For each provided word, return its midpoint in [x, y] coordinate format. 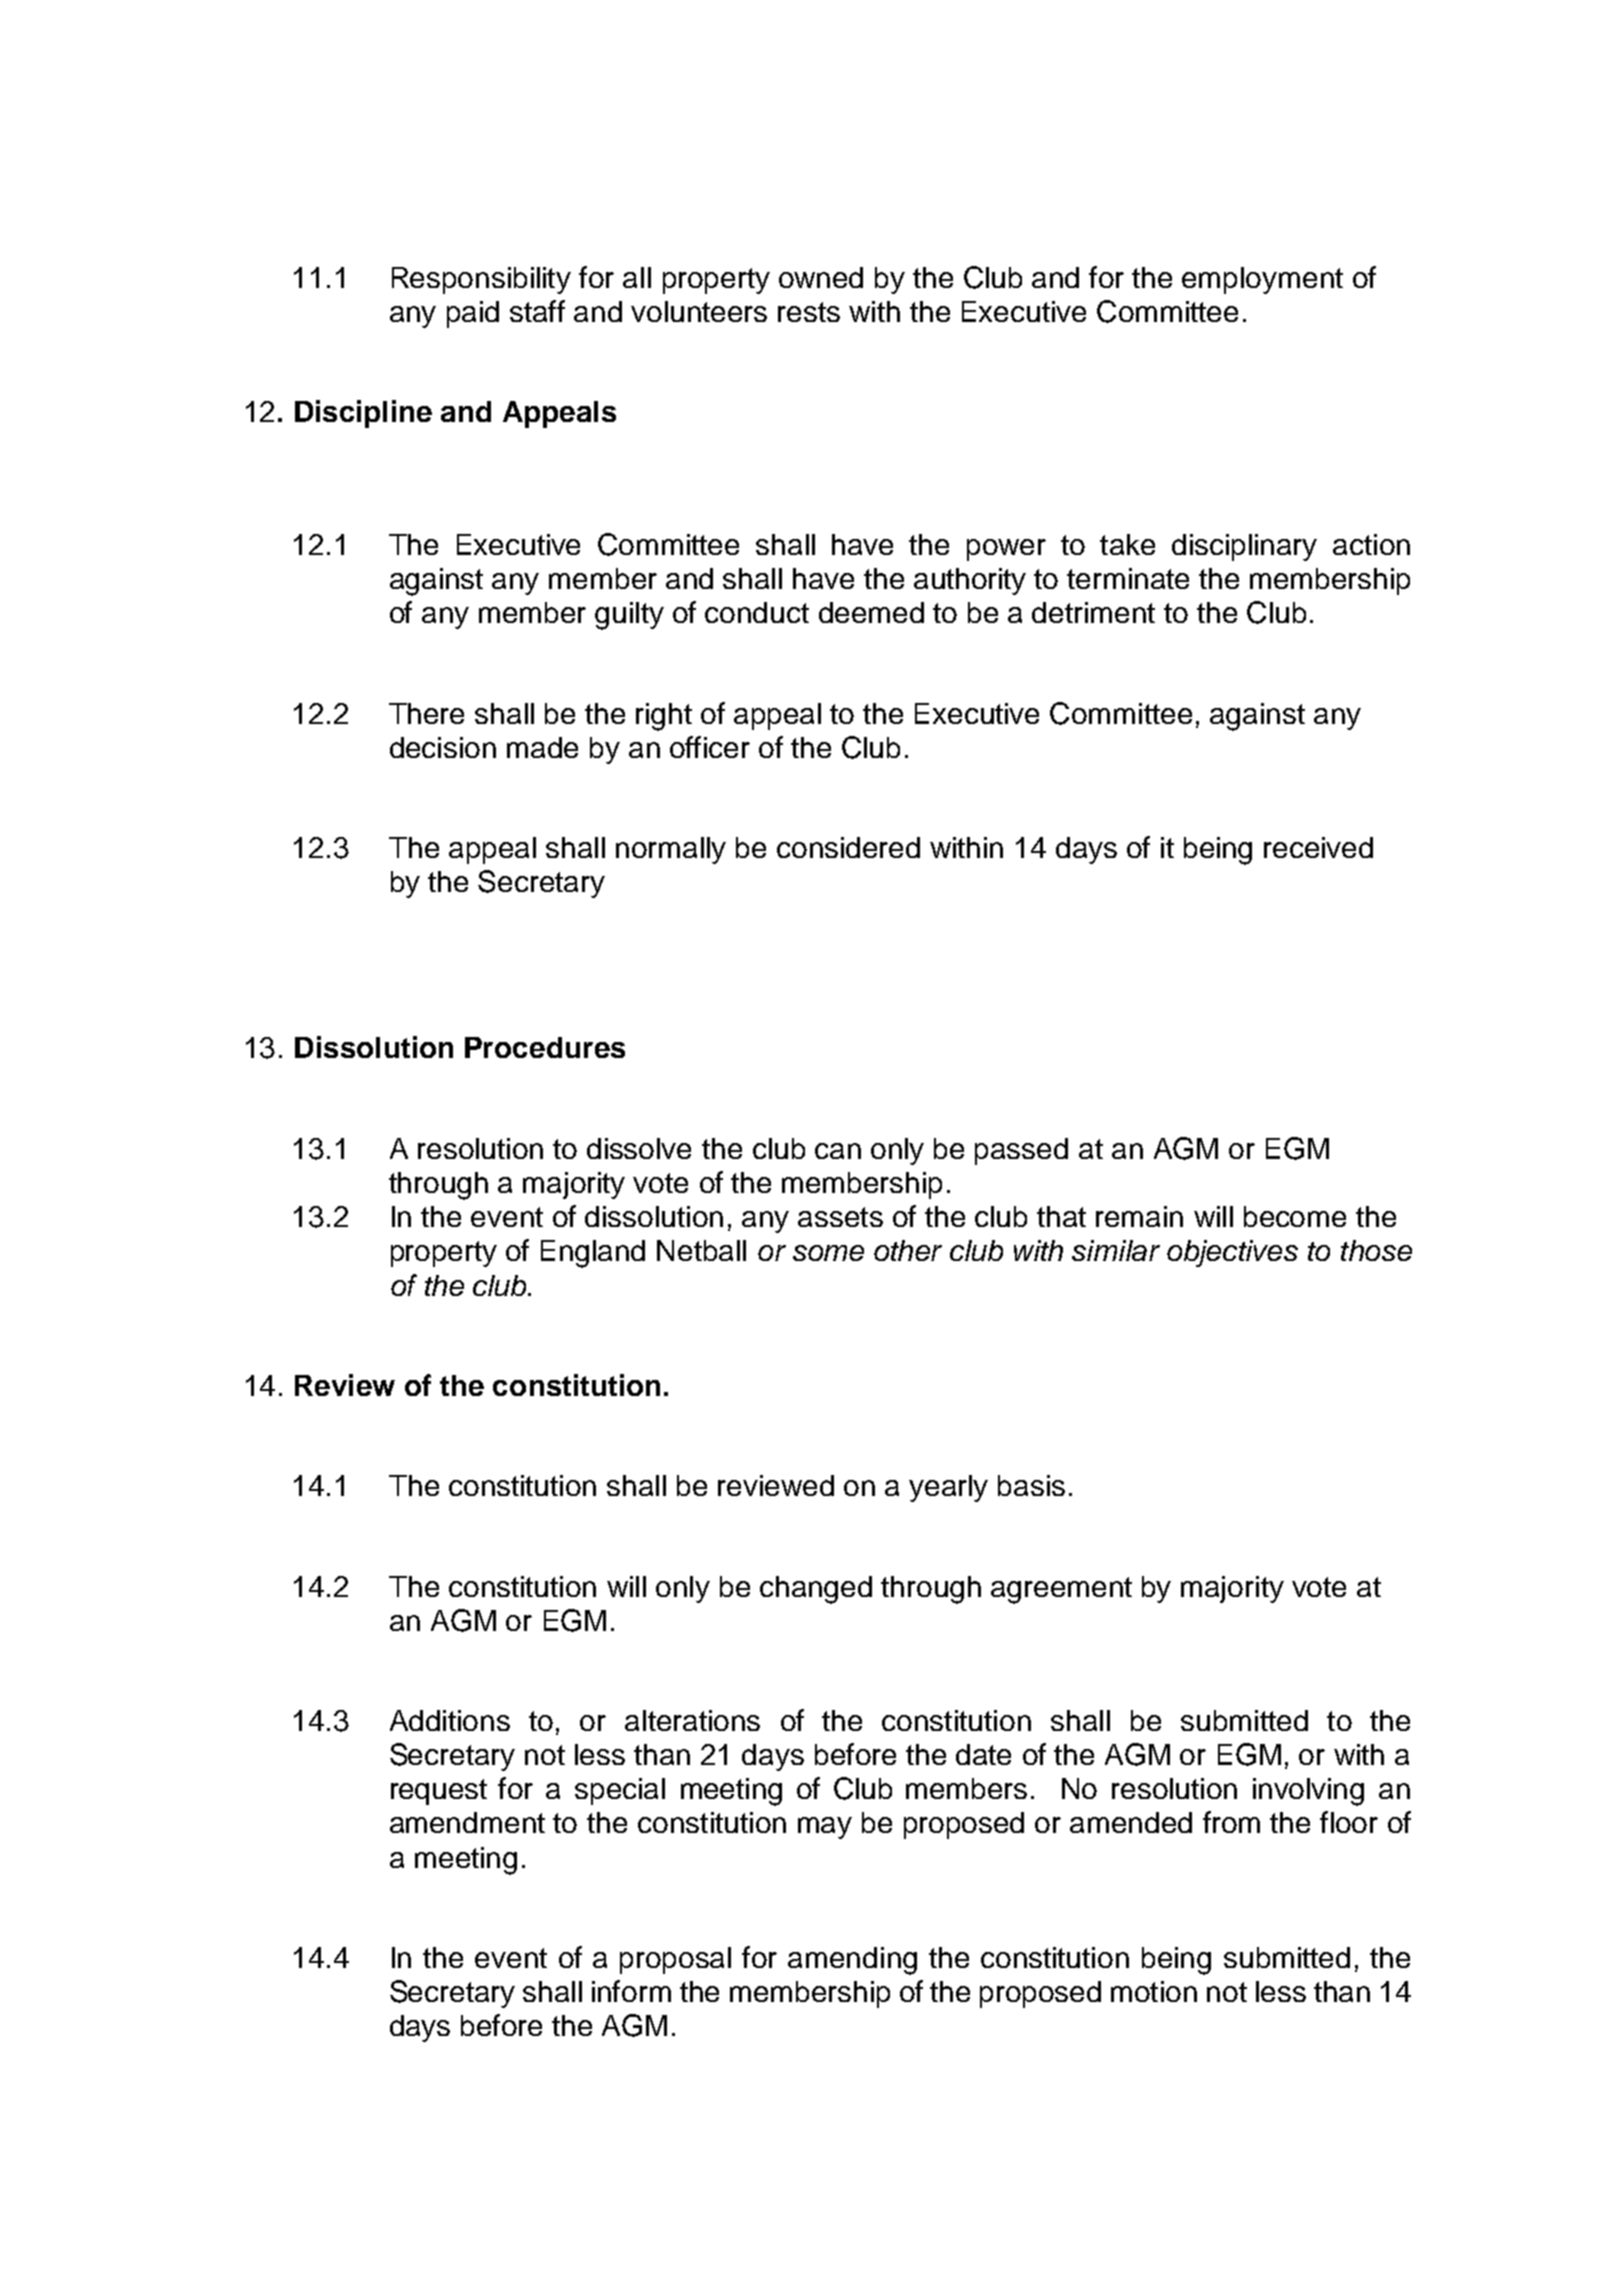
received [1318, 847]
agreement [1061, 1590]
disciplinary [1244, 547]
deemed [871, 612]
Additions [450, 1720]
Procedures [545, 1047]
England [593, 1254]
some [828, 1253]
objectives [1232, 1253]
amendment [467, 1822]
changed [816, 1590]
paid [473, 314]
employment [1262, 280]
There [426, 713]
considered [848, 847]
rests [809, 312]
